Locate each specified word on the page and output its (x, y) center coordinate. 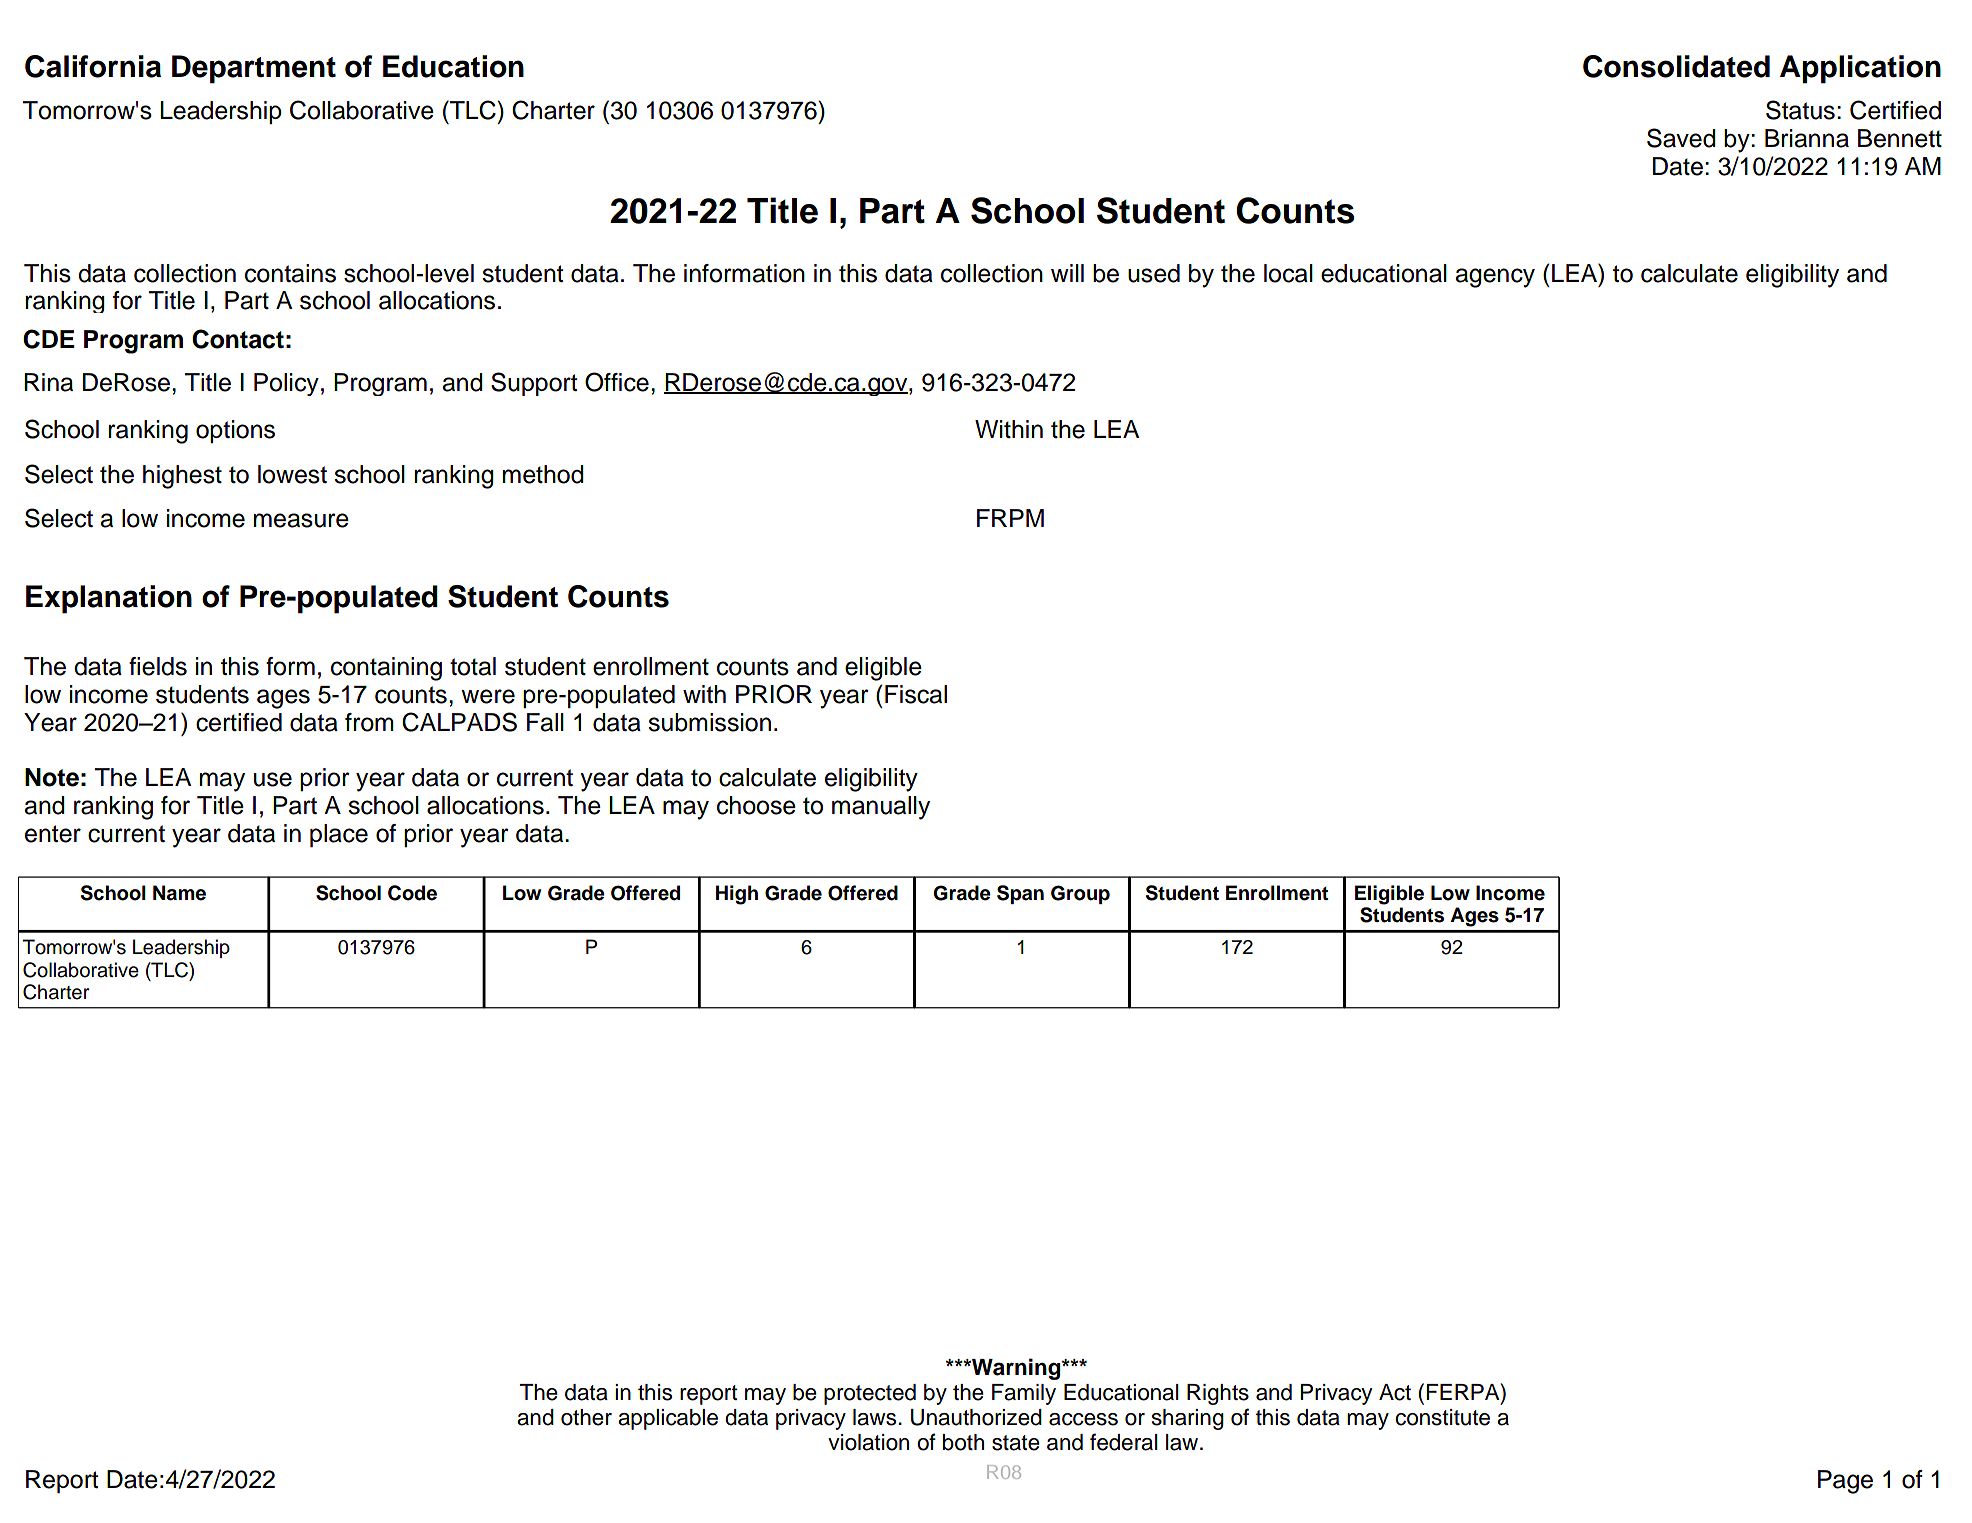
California (93, 66)
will (1067, 273)
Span (1020, 894)
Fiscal (916, 694)
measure (301, 520)
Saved (1681, 138)
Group (1080, 894)
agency (1495, 278)
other (586, 1417)
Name (179, 893)
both (963, 1442)
